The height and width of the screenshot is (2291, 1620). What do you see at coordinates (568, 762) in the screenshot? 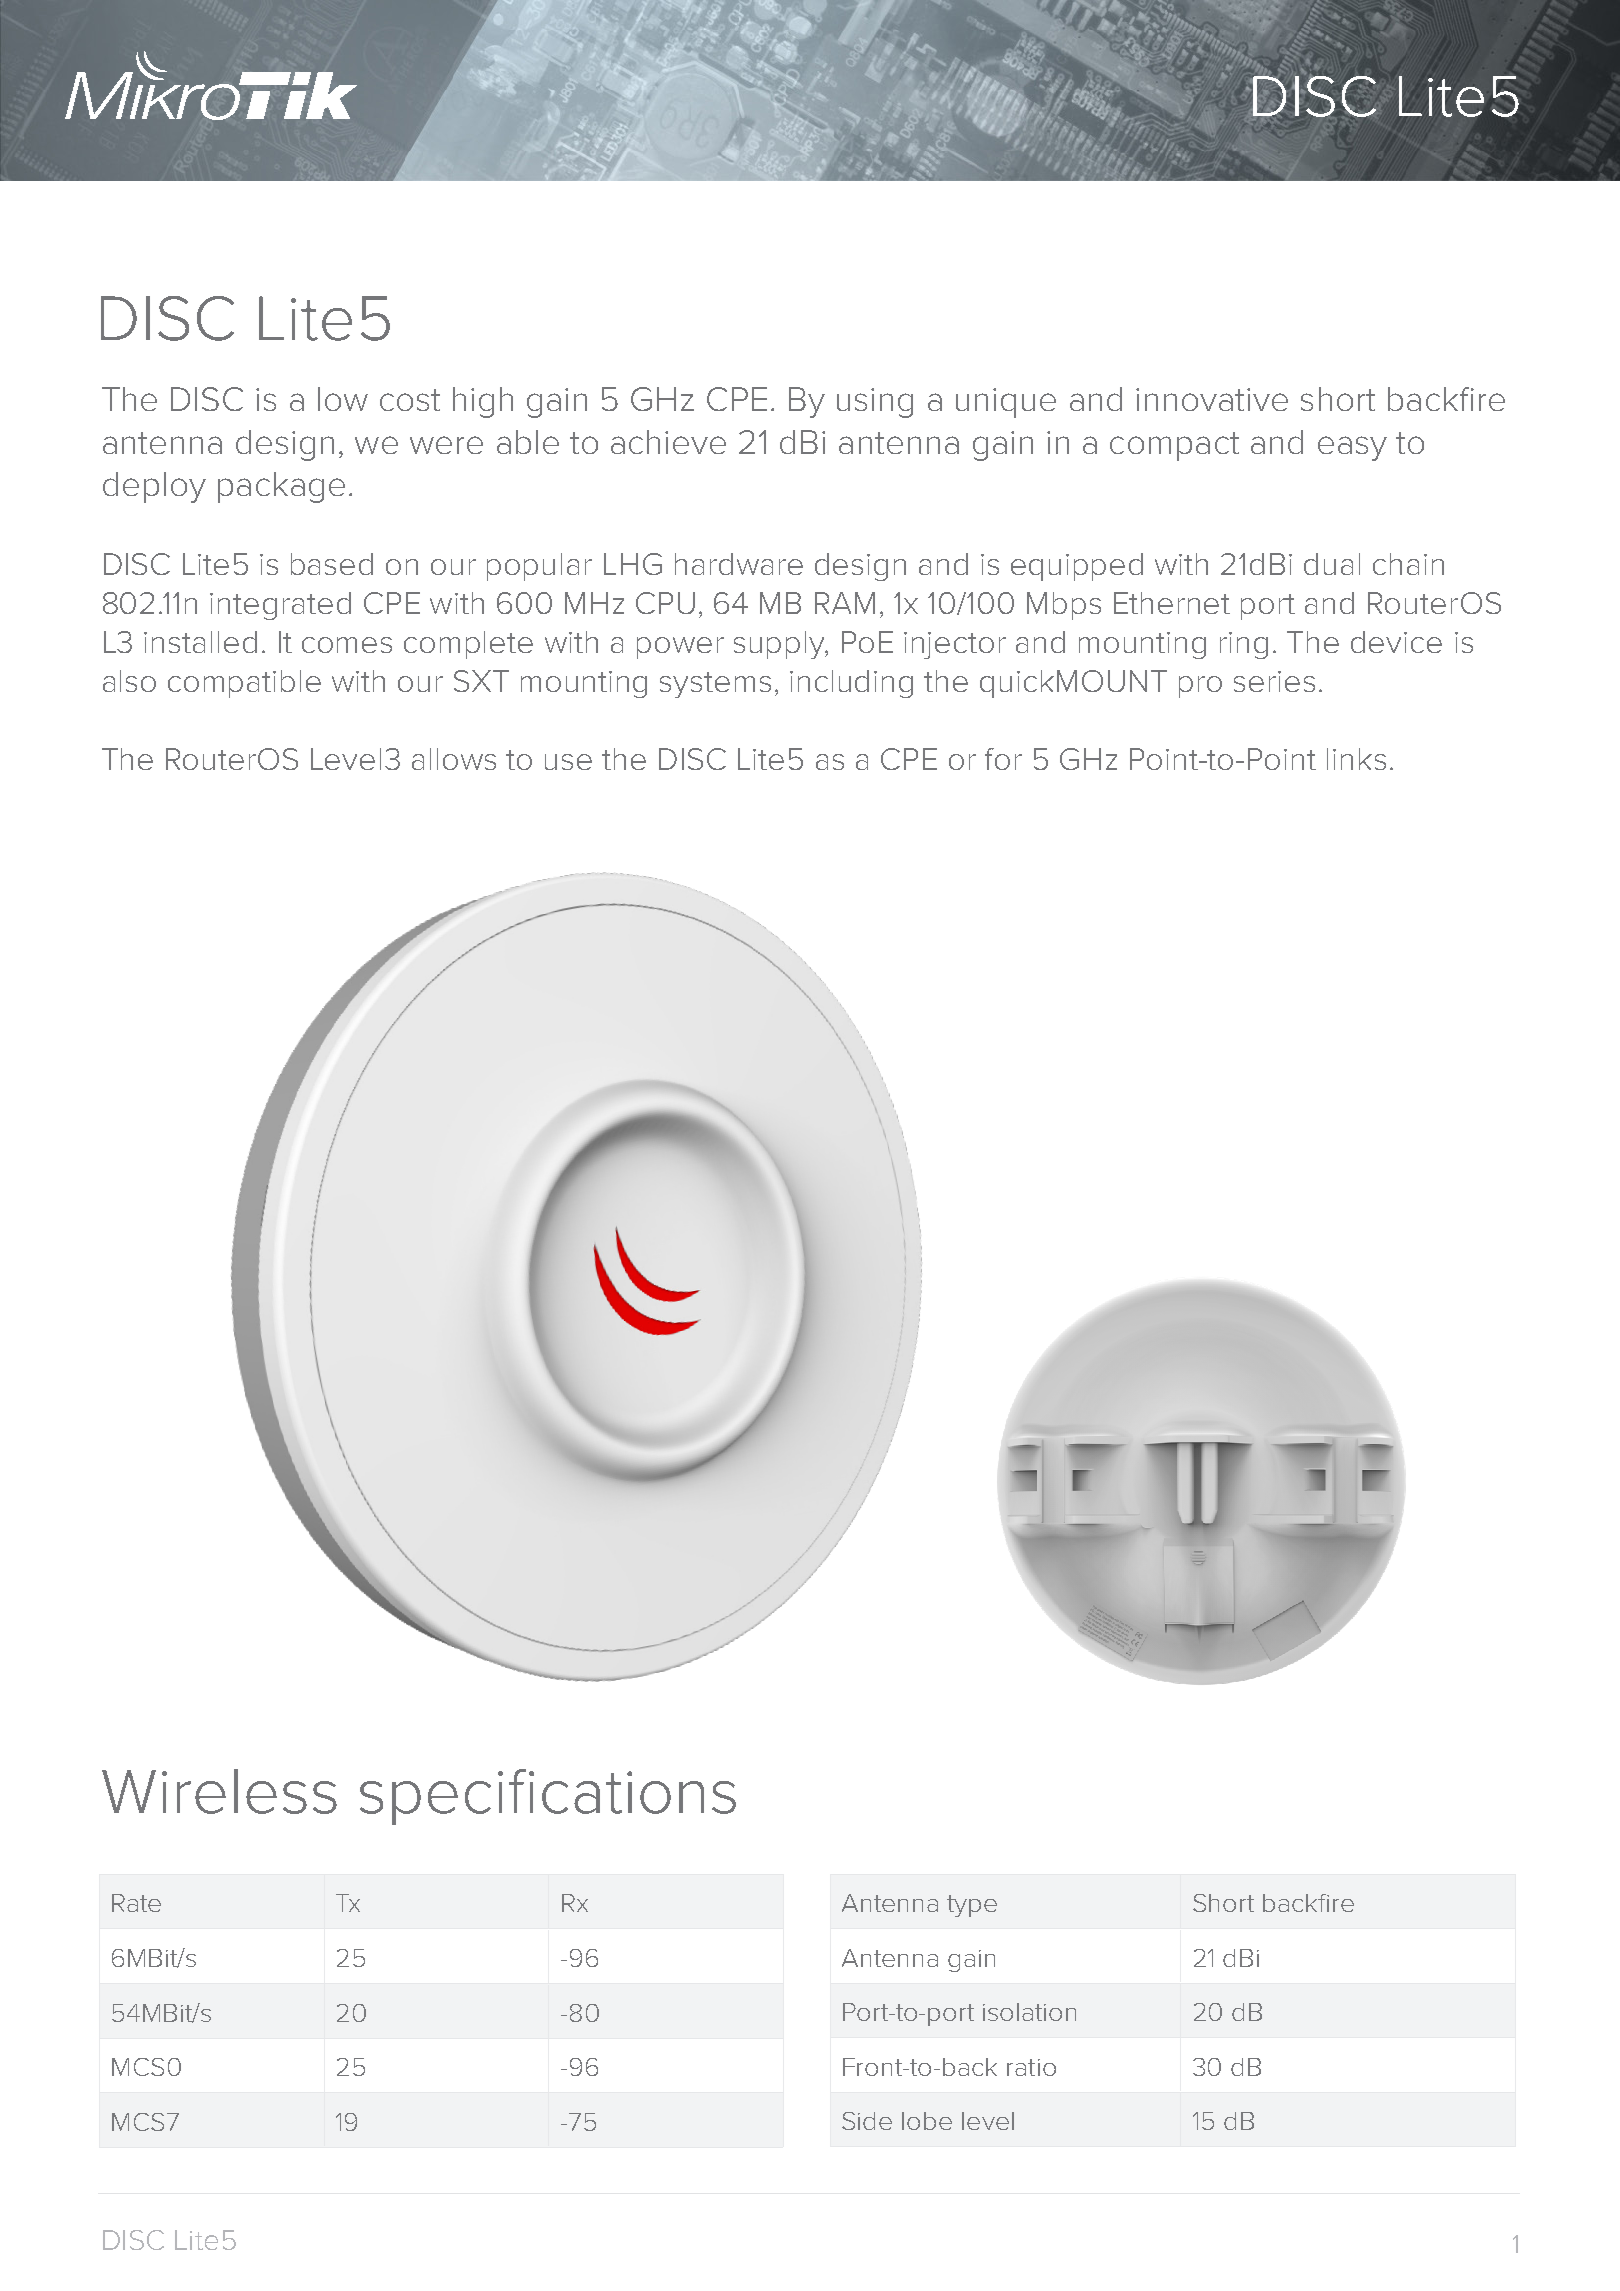
I see `use` at bounding box center [568, 762].
